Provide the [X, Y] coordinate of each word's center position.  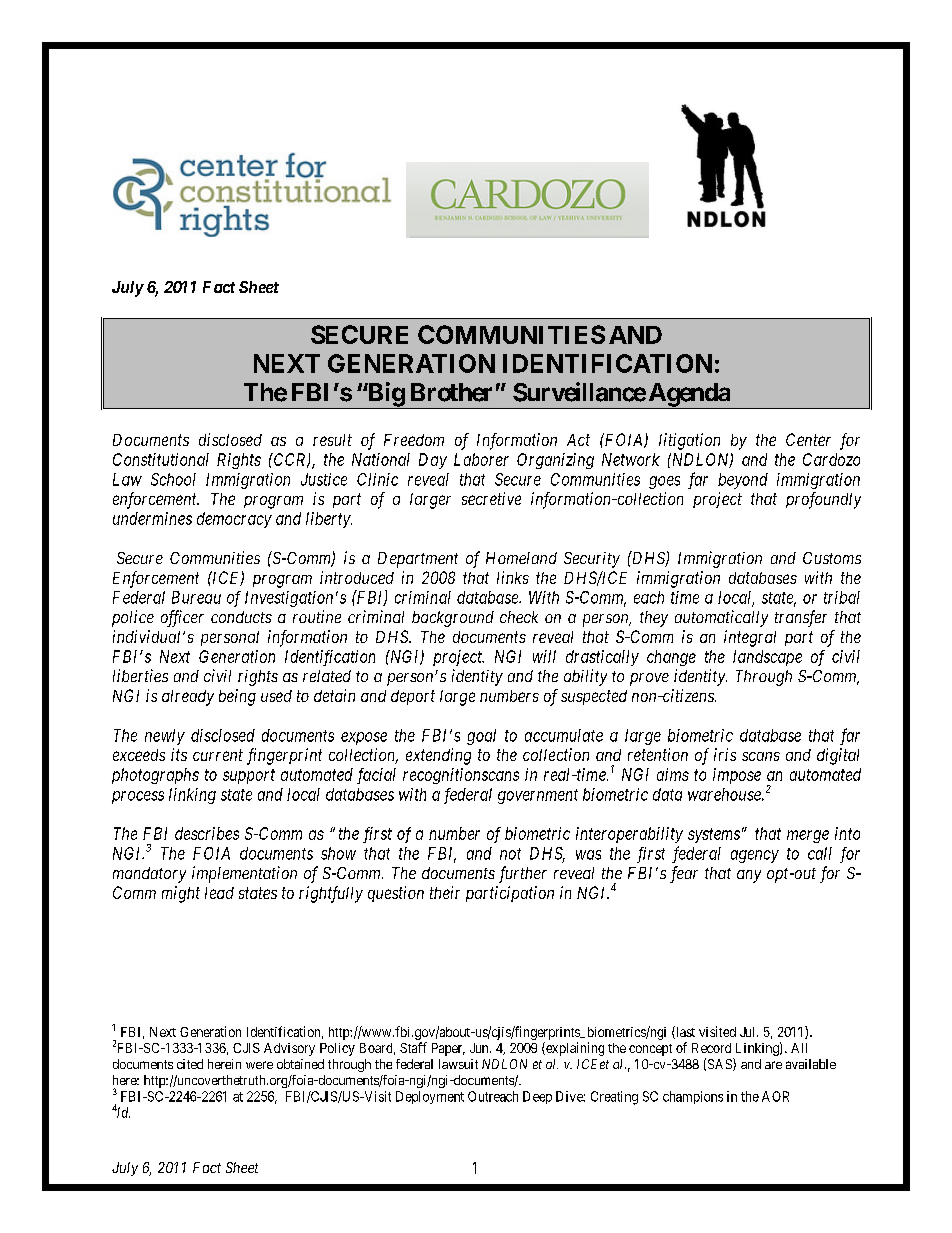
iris [725, 754]
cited [190, 1064]
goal [481, 737]
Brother [451, 392]
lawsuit [458, 1064]
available [811, 1064]
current [218, 755]
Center [808, 439]
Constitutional [161, 459]
